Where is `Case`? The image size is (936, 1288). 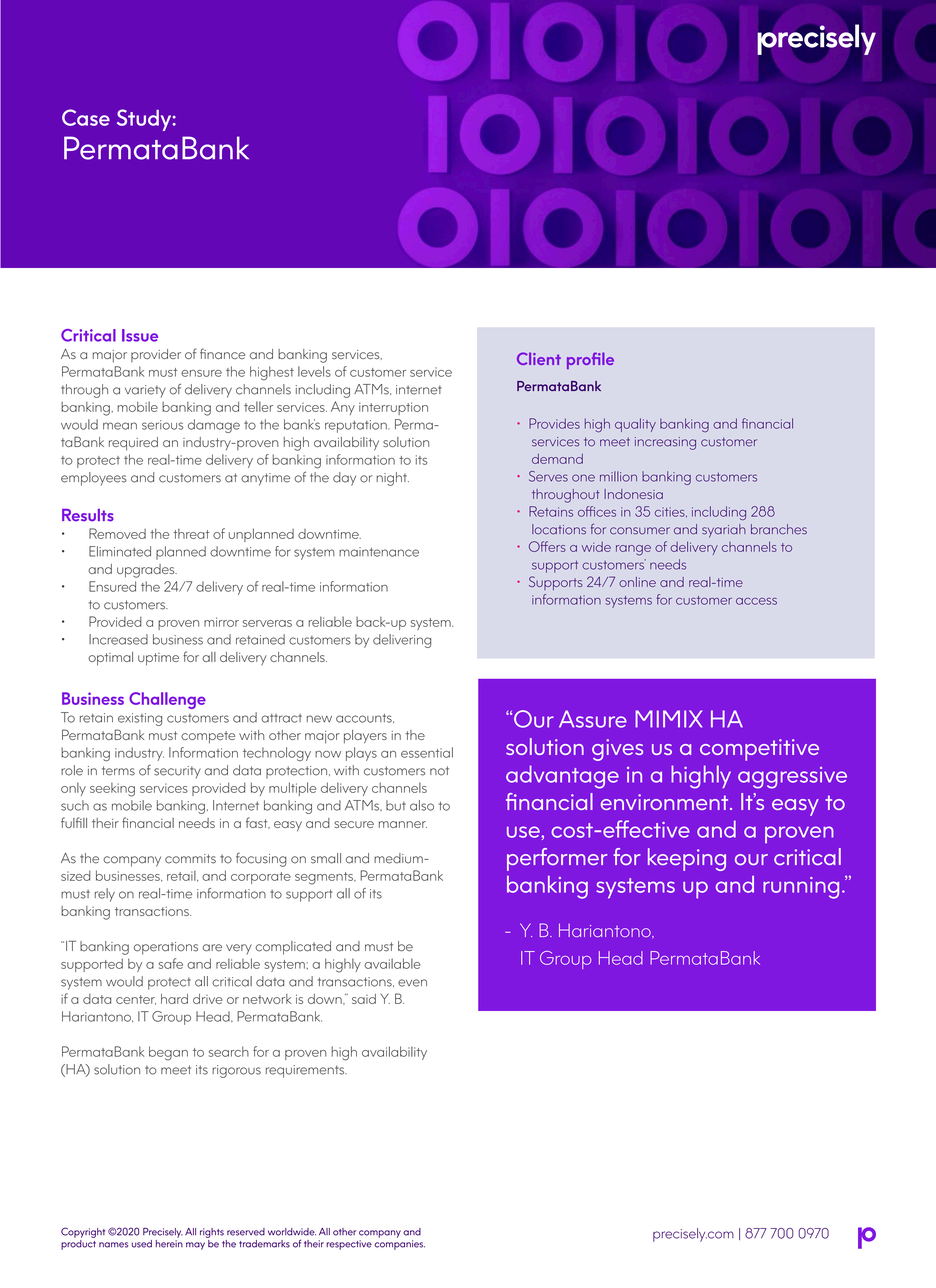
Case is located at coordinates (86, 117).
